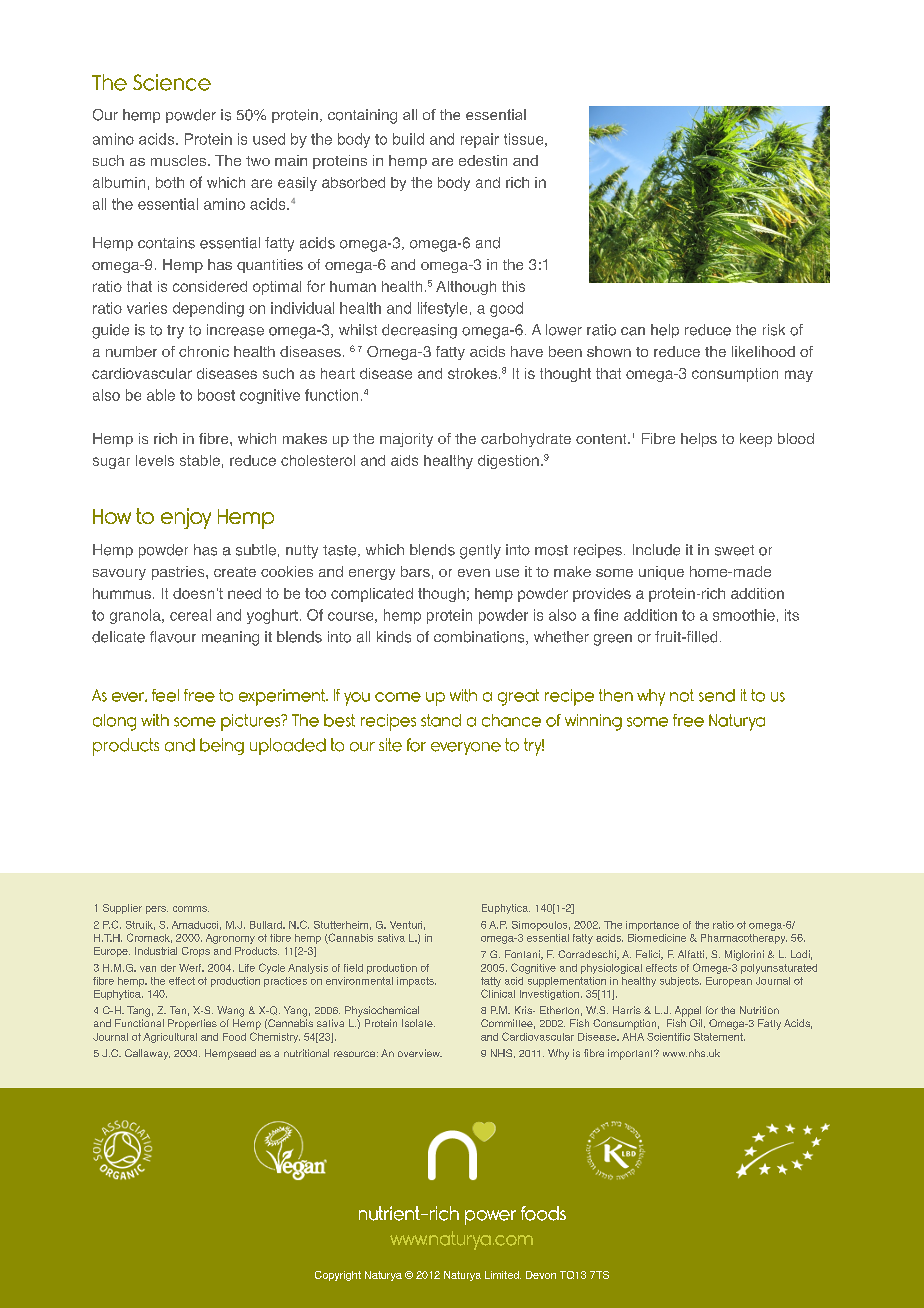 The height and width of the screenshot is (1308, 924). I want to click on Appel, so click(688, 1011).
